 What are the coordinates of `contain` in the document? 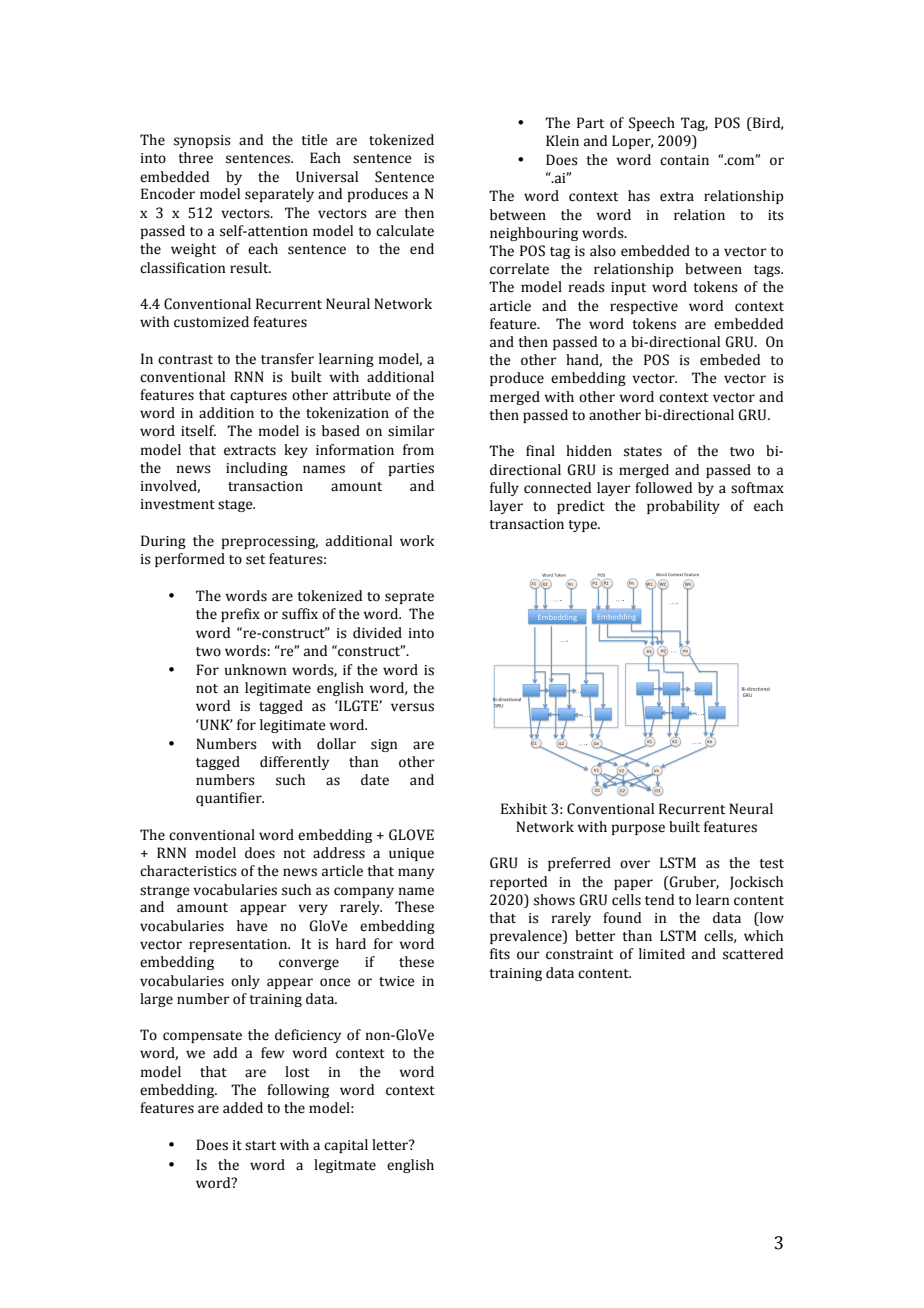 It's located at (684, 160).
